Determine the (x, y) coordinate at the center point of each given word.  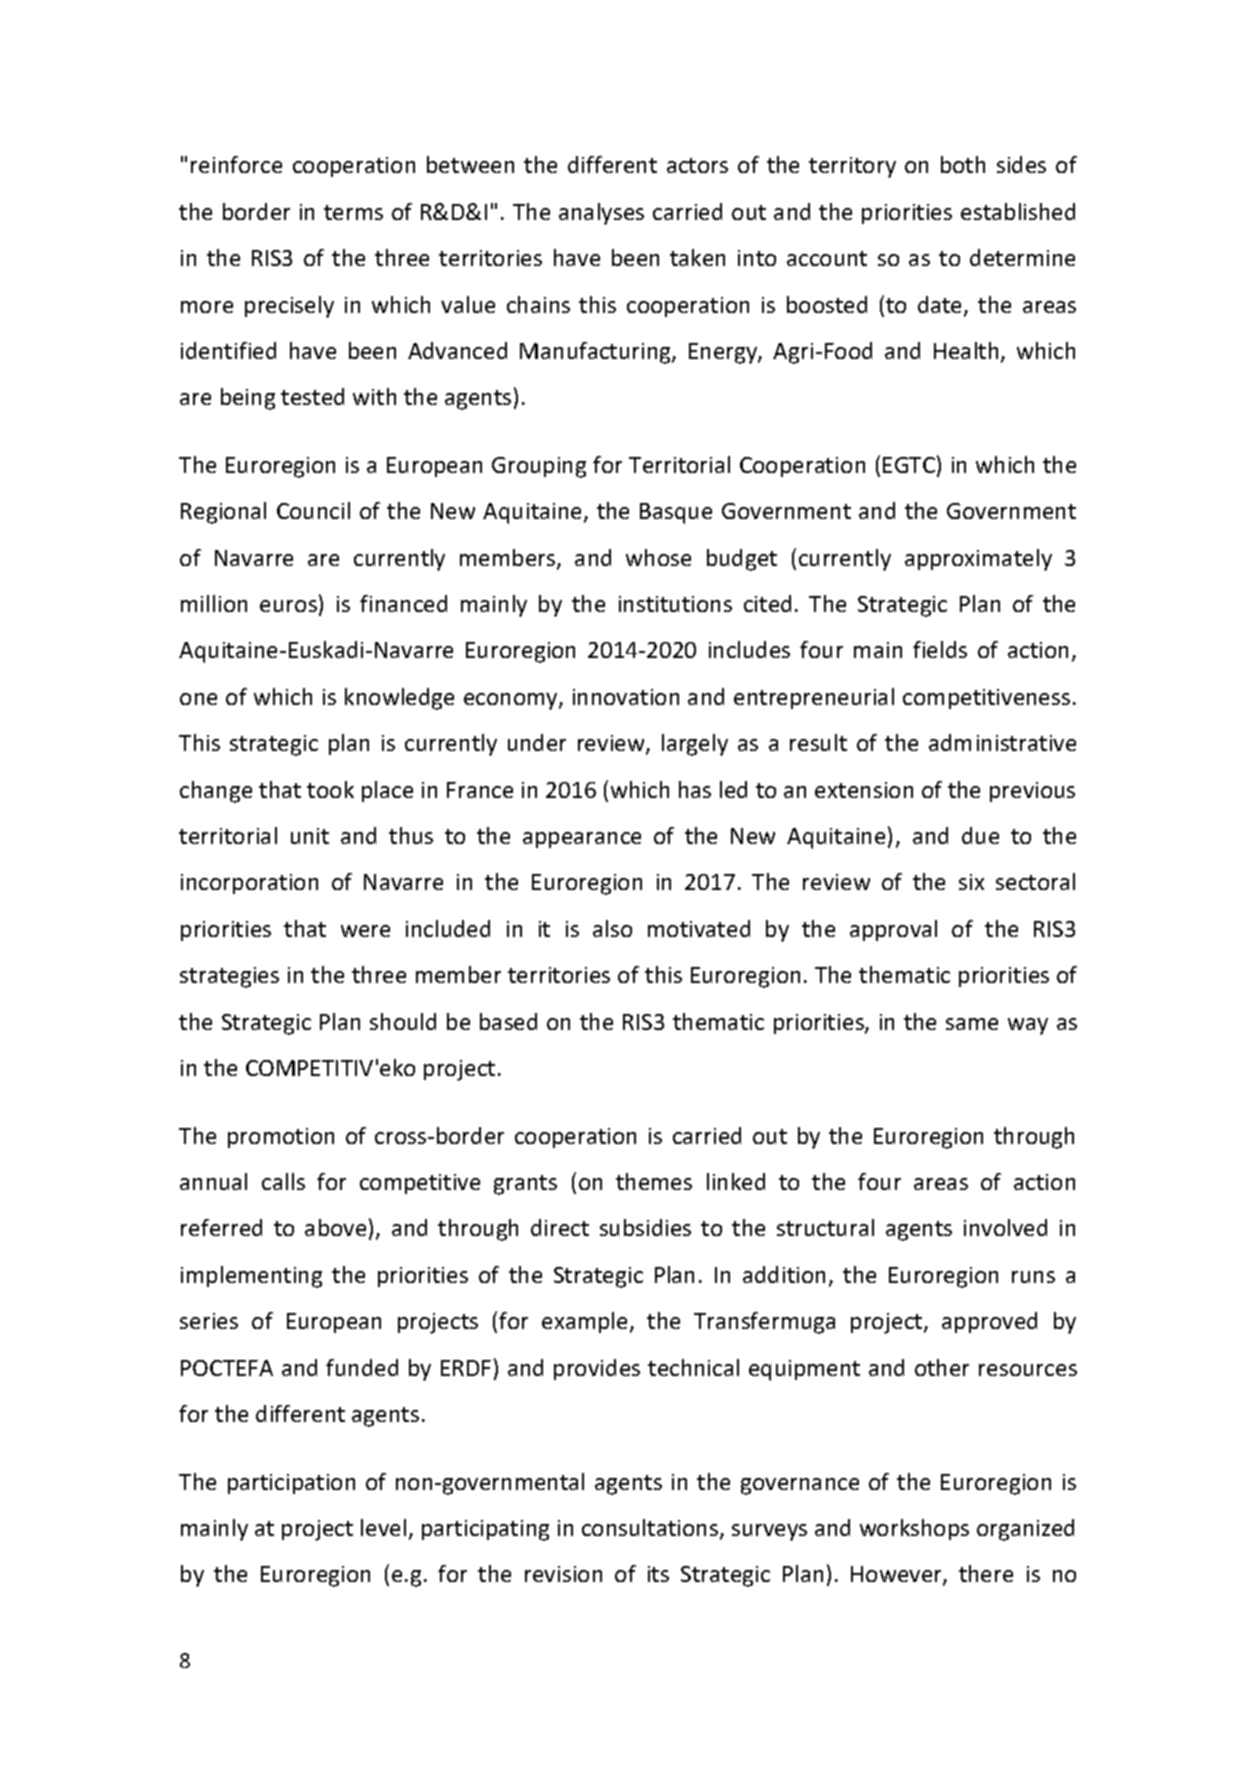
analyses (601, 214)
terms (353, 212)
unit (310, 836)
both (963, 164)
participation (291, 1484)
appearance (582, 840)
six (971, 882)
